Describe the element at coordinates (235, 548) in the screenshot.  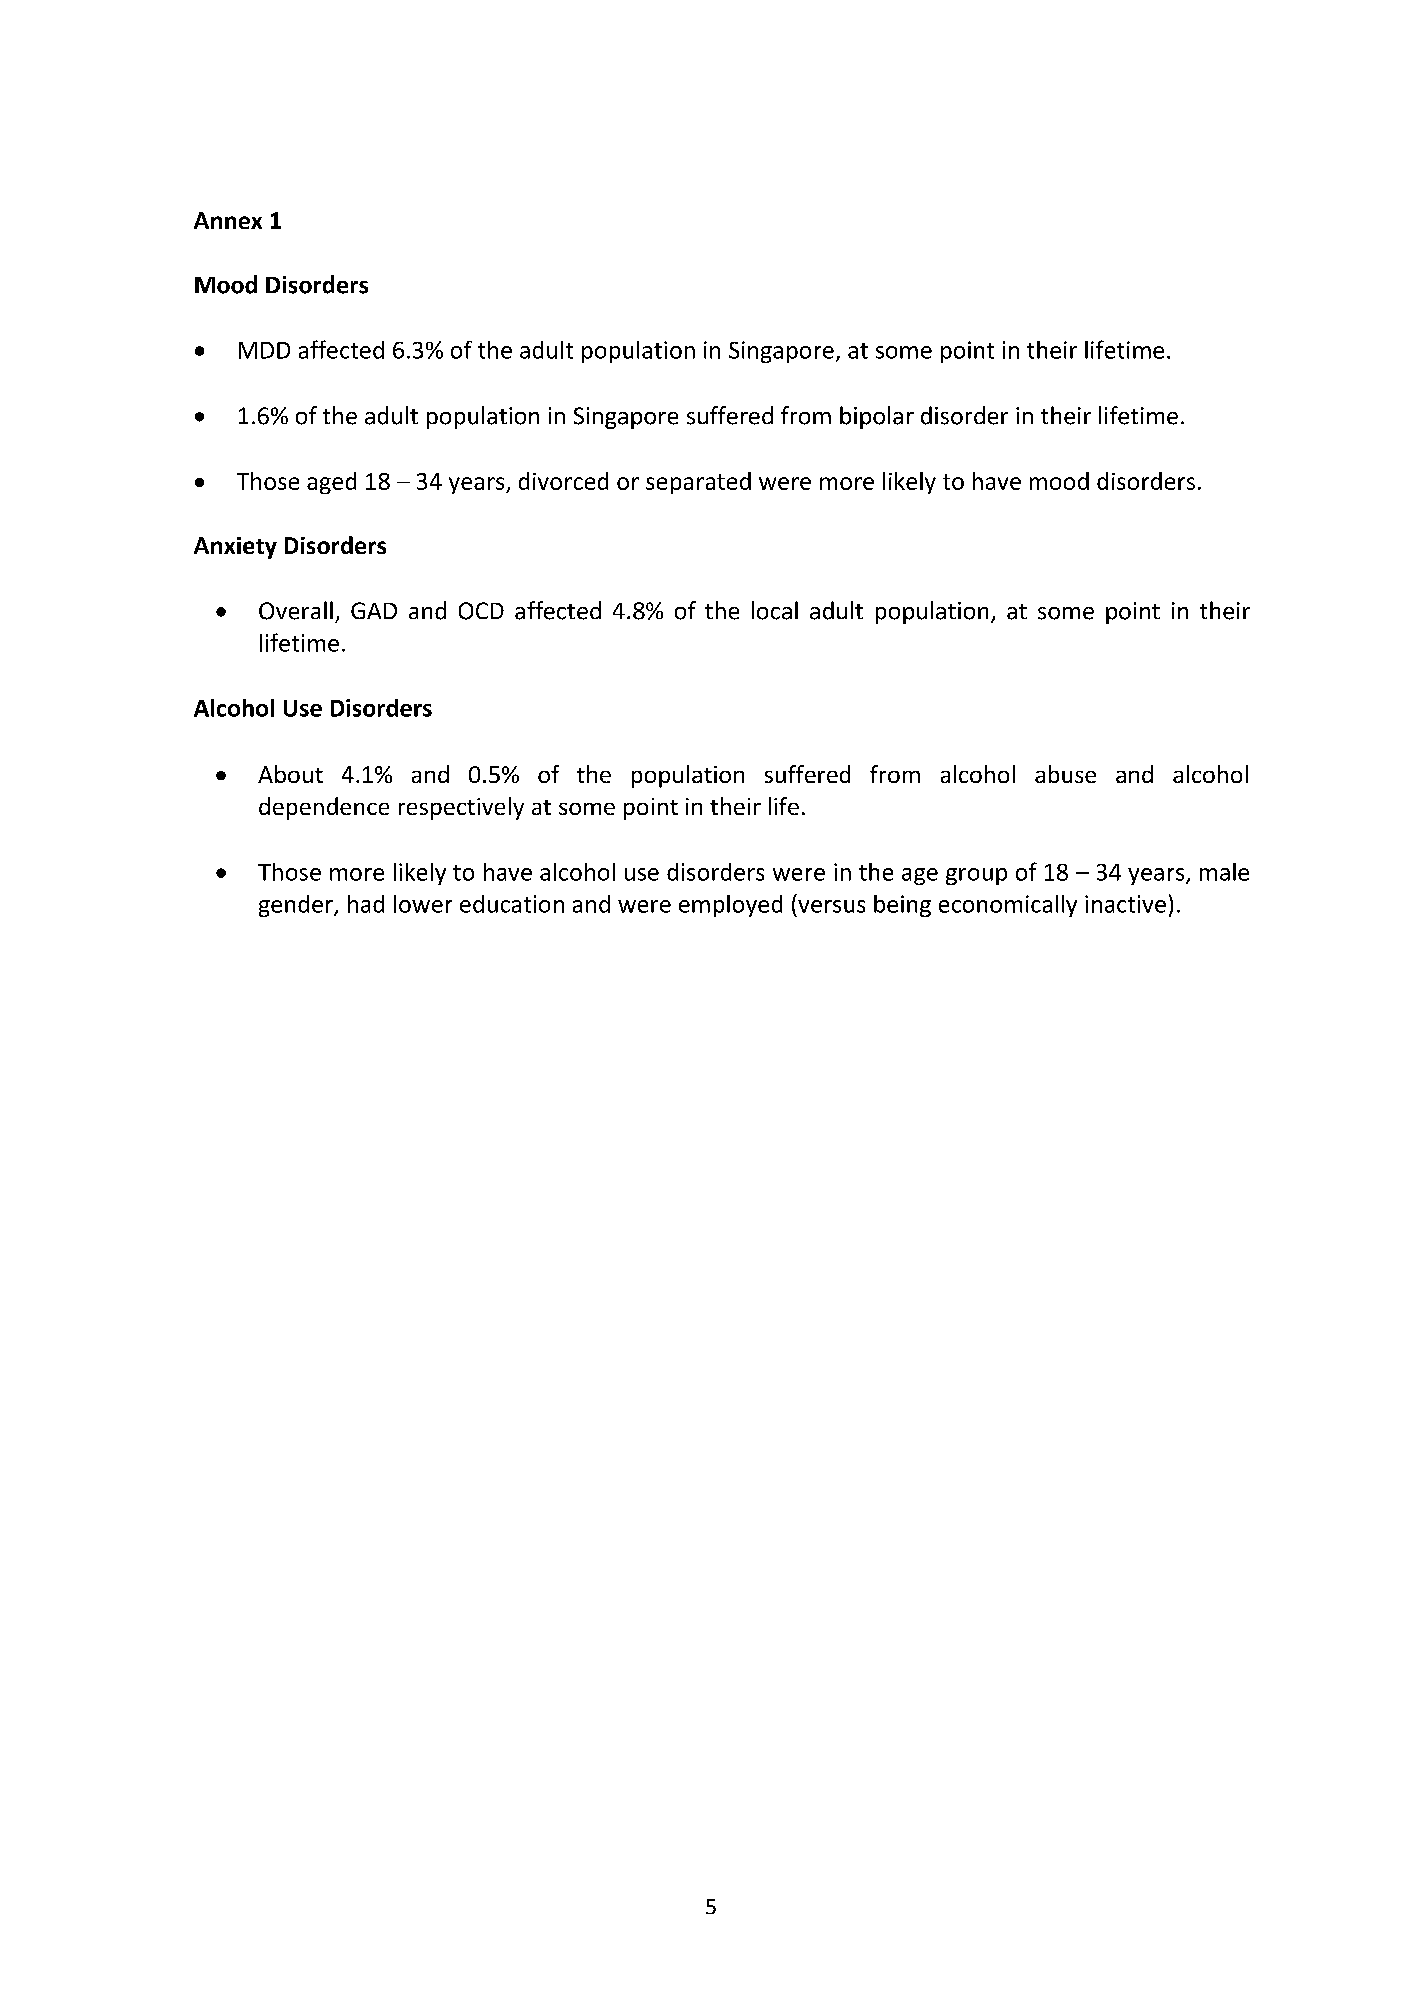
I see `Anxiety` at that location.
